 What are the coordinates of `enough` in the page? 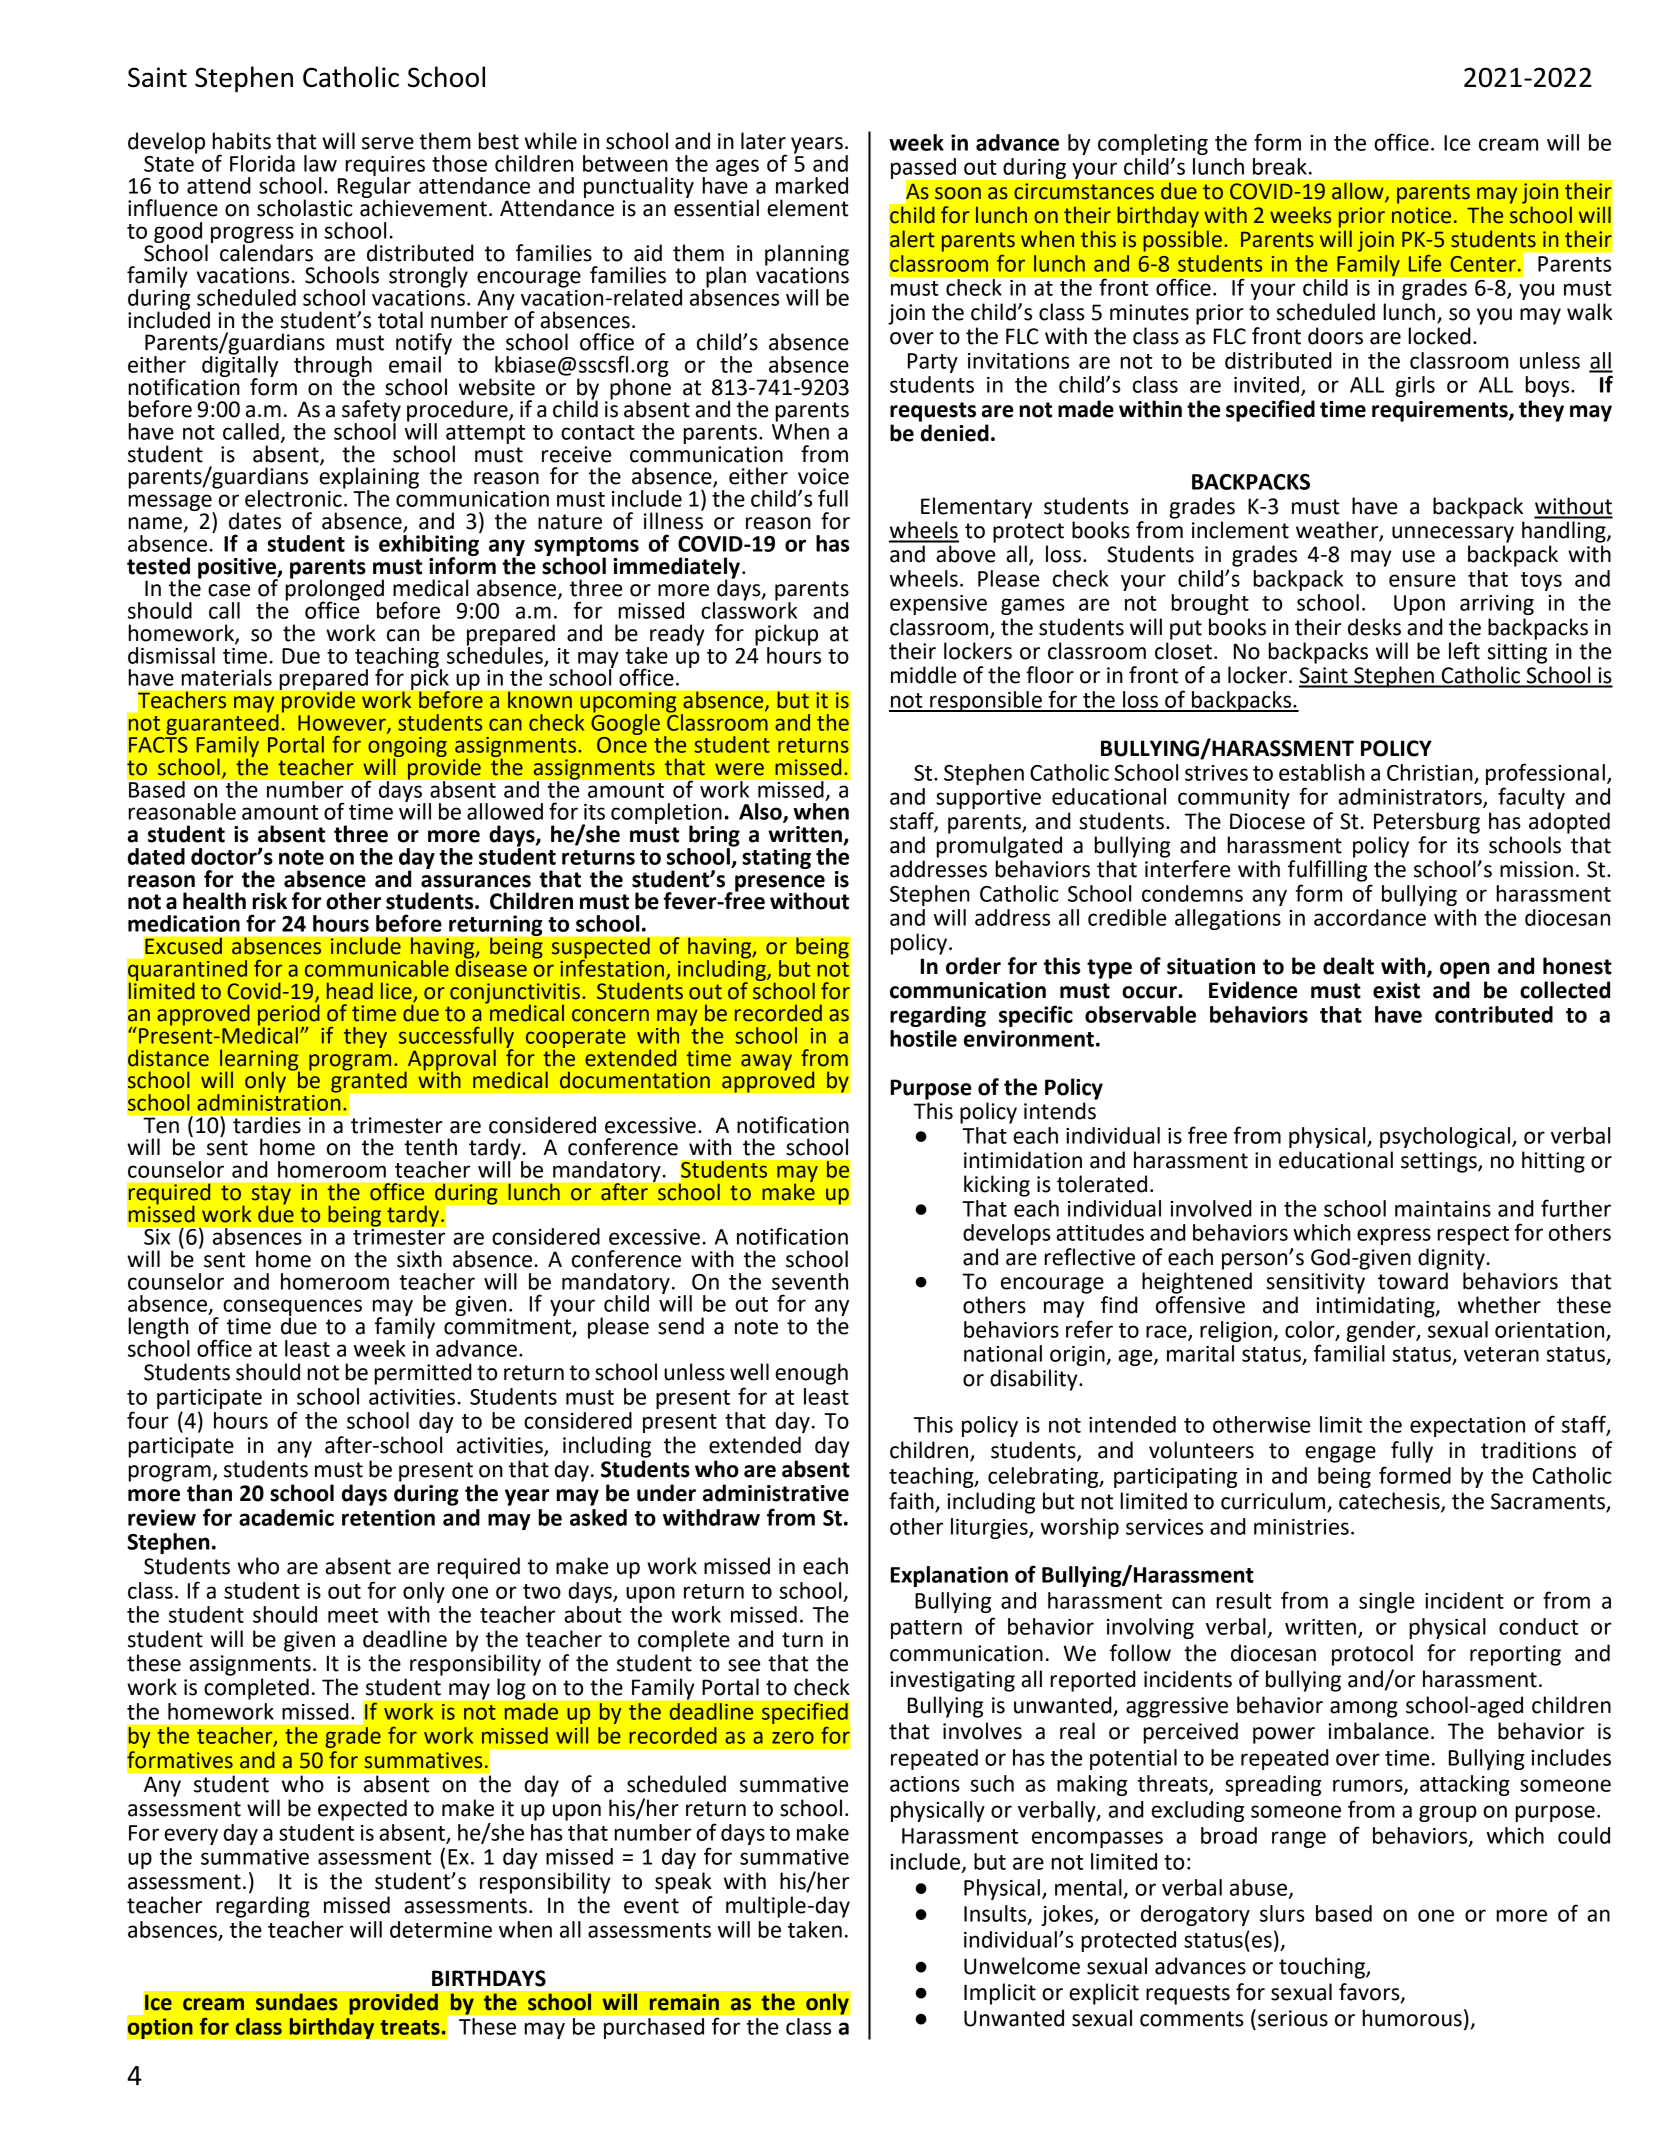 It's located at (811, 1374).
